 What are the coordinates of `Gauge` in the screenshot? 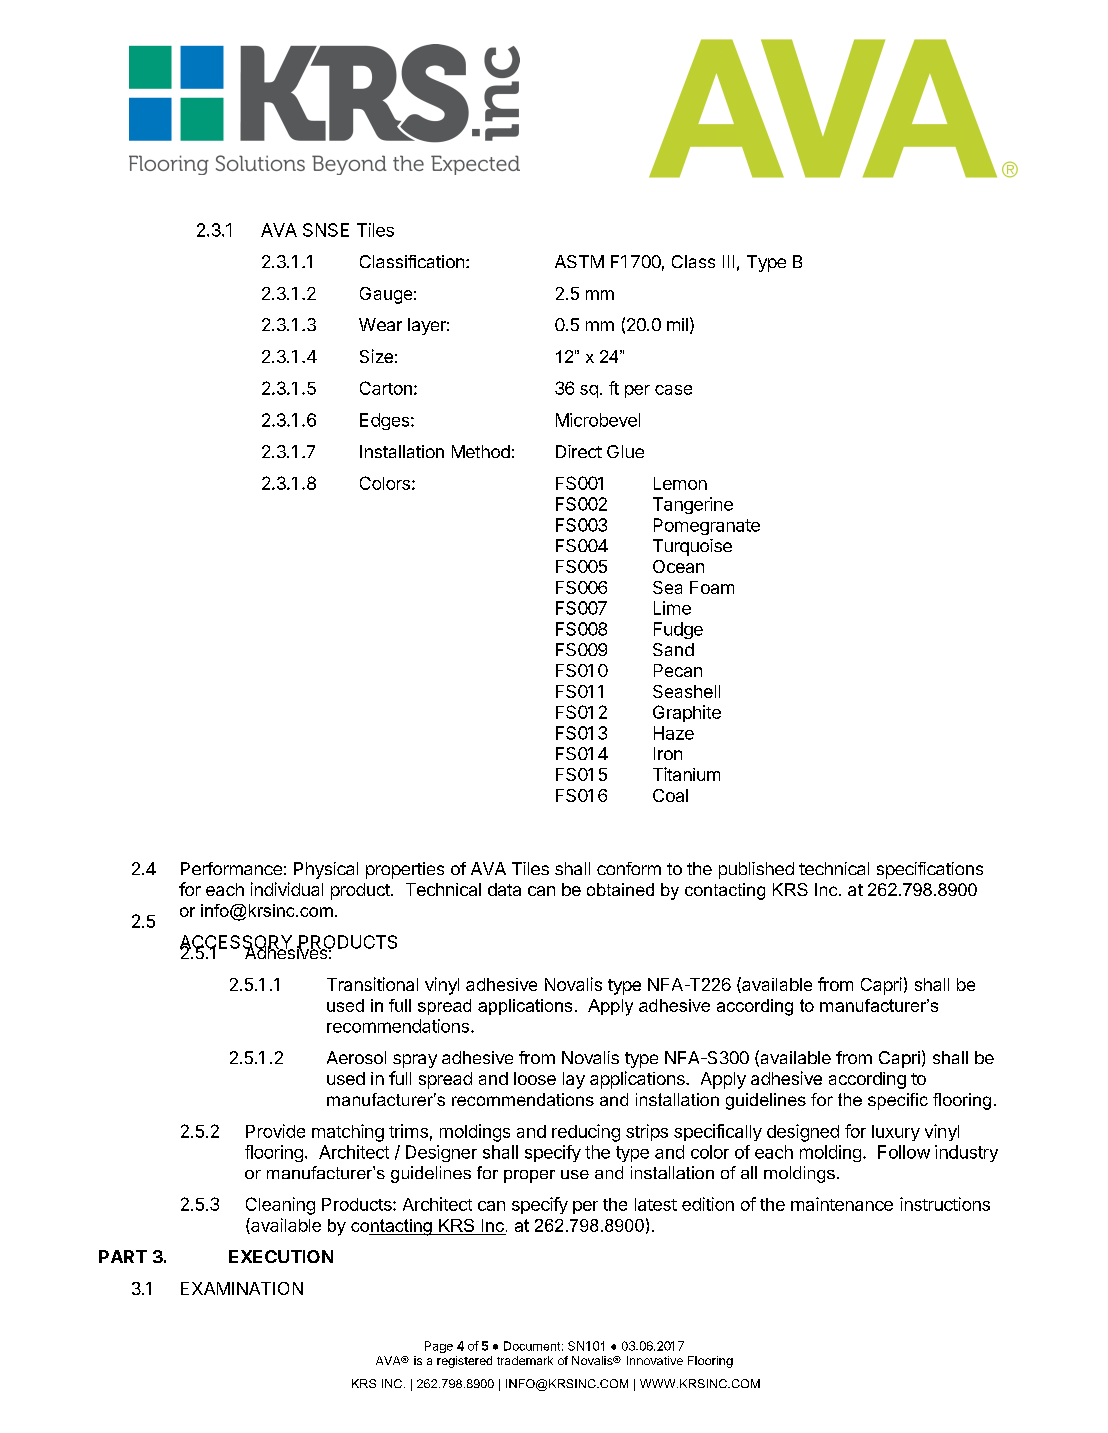 It's located at (386, 295).
